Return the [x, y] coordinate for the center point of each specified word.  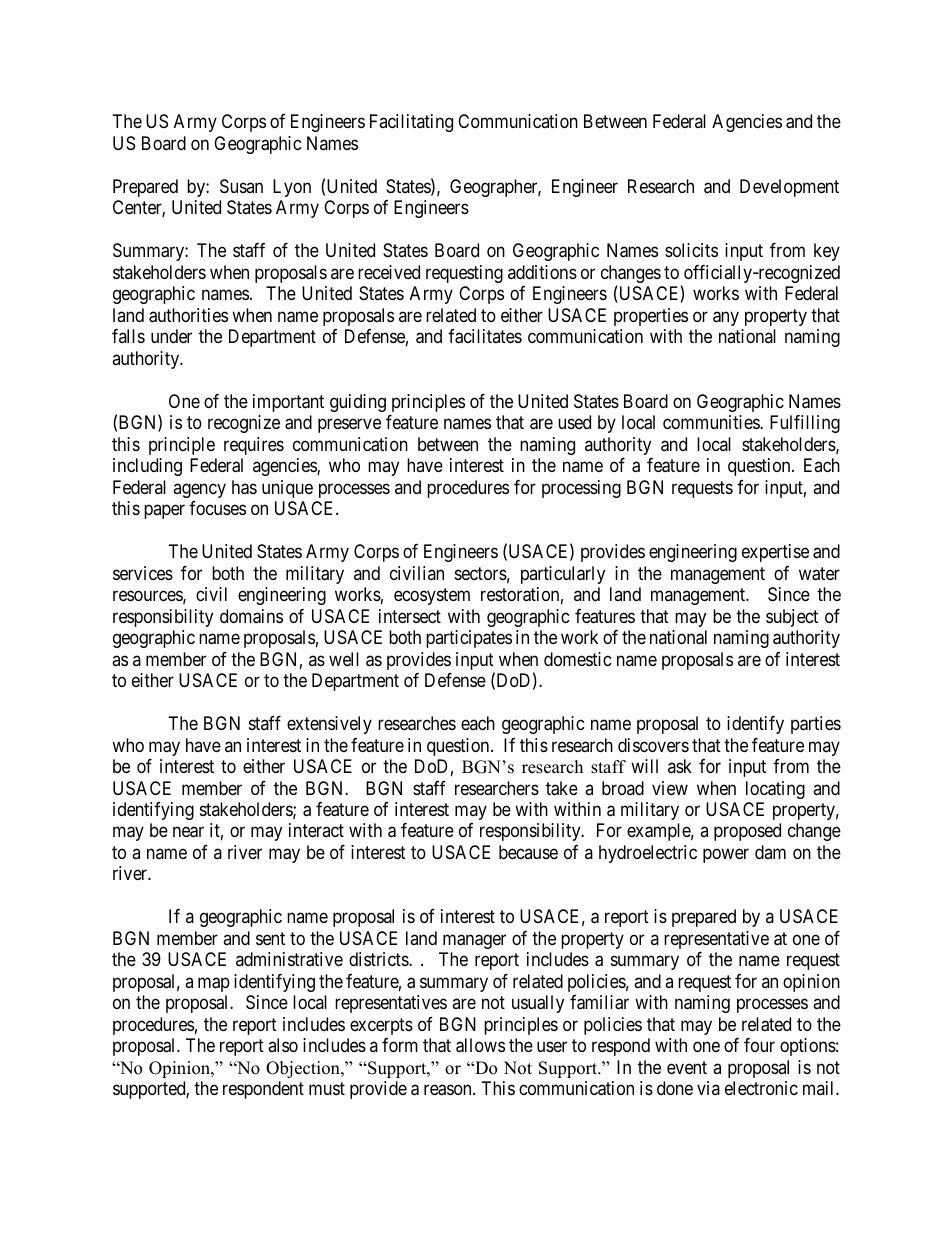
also [283, 1045]
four [759, 1045]
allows [480, 1045]
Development [789, 188]
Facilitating [411, 123]
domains [251, 616]
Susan [241, 186]
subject [792, 618]
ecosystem [432, 596]
